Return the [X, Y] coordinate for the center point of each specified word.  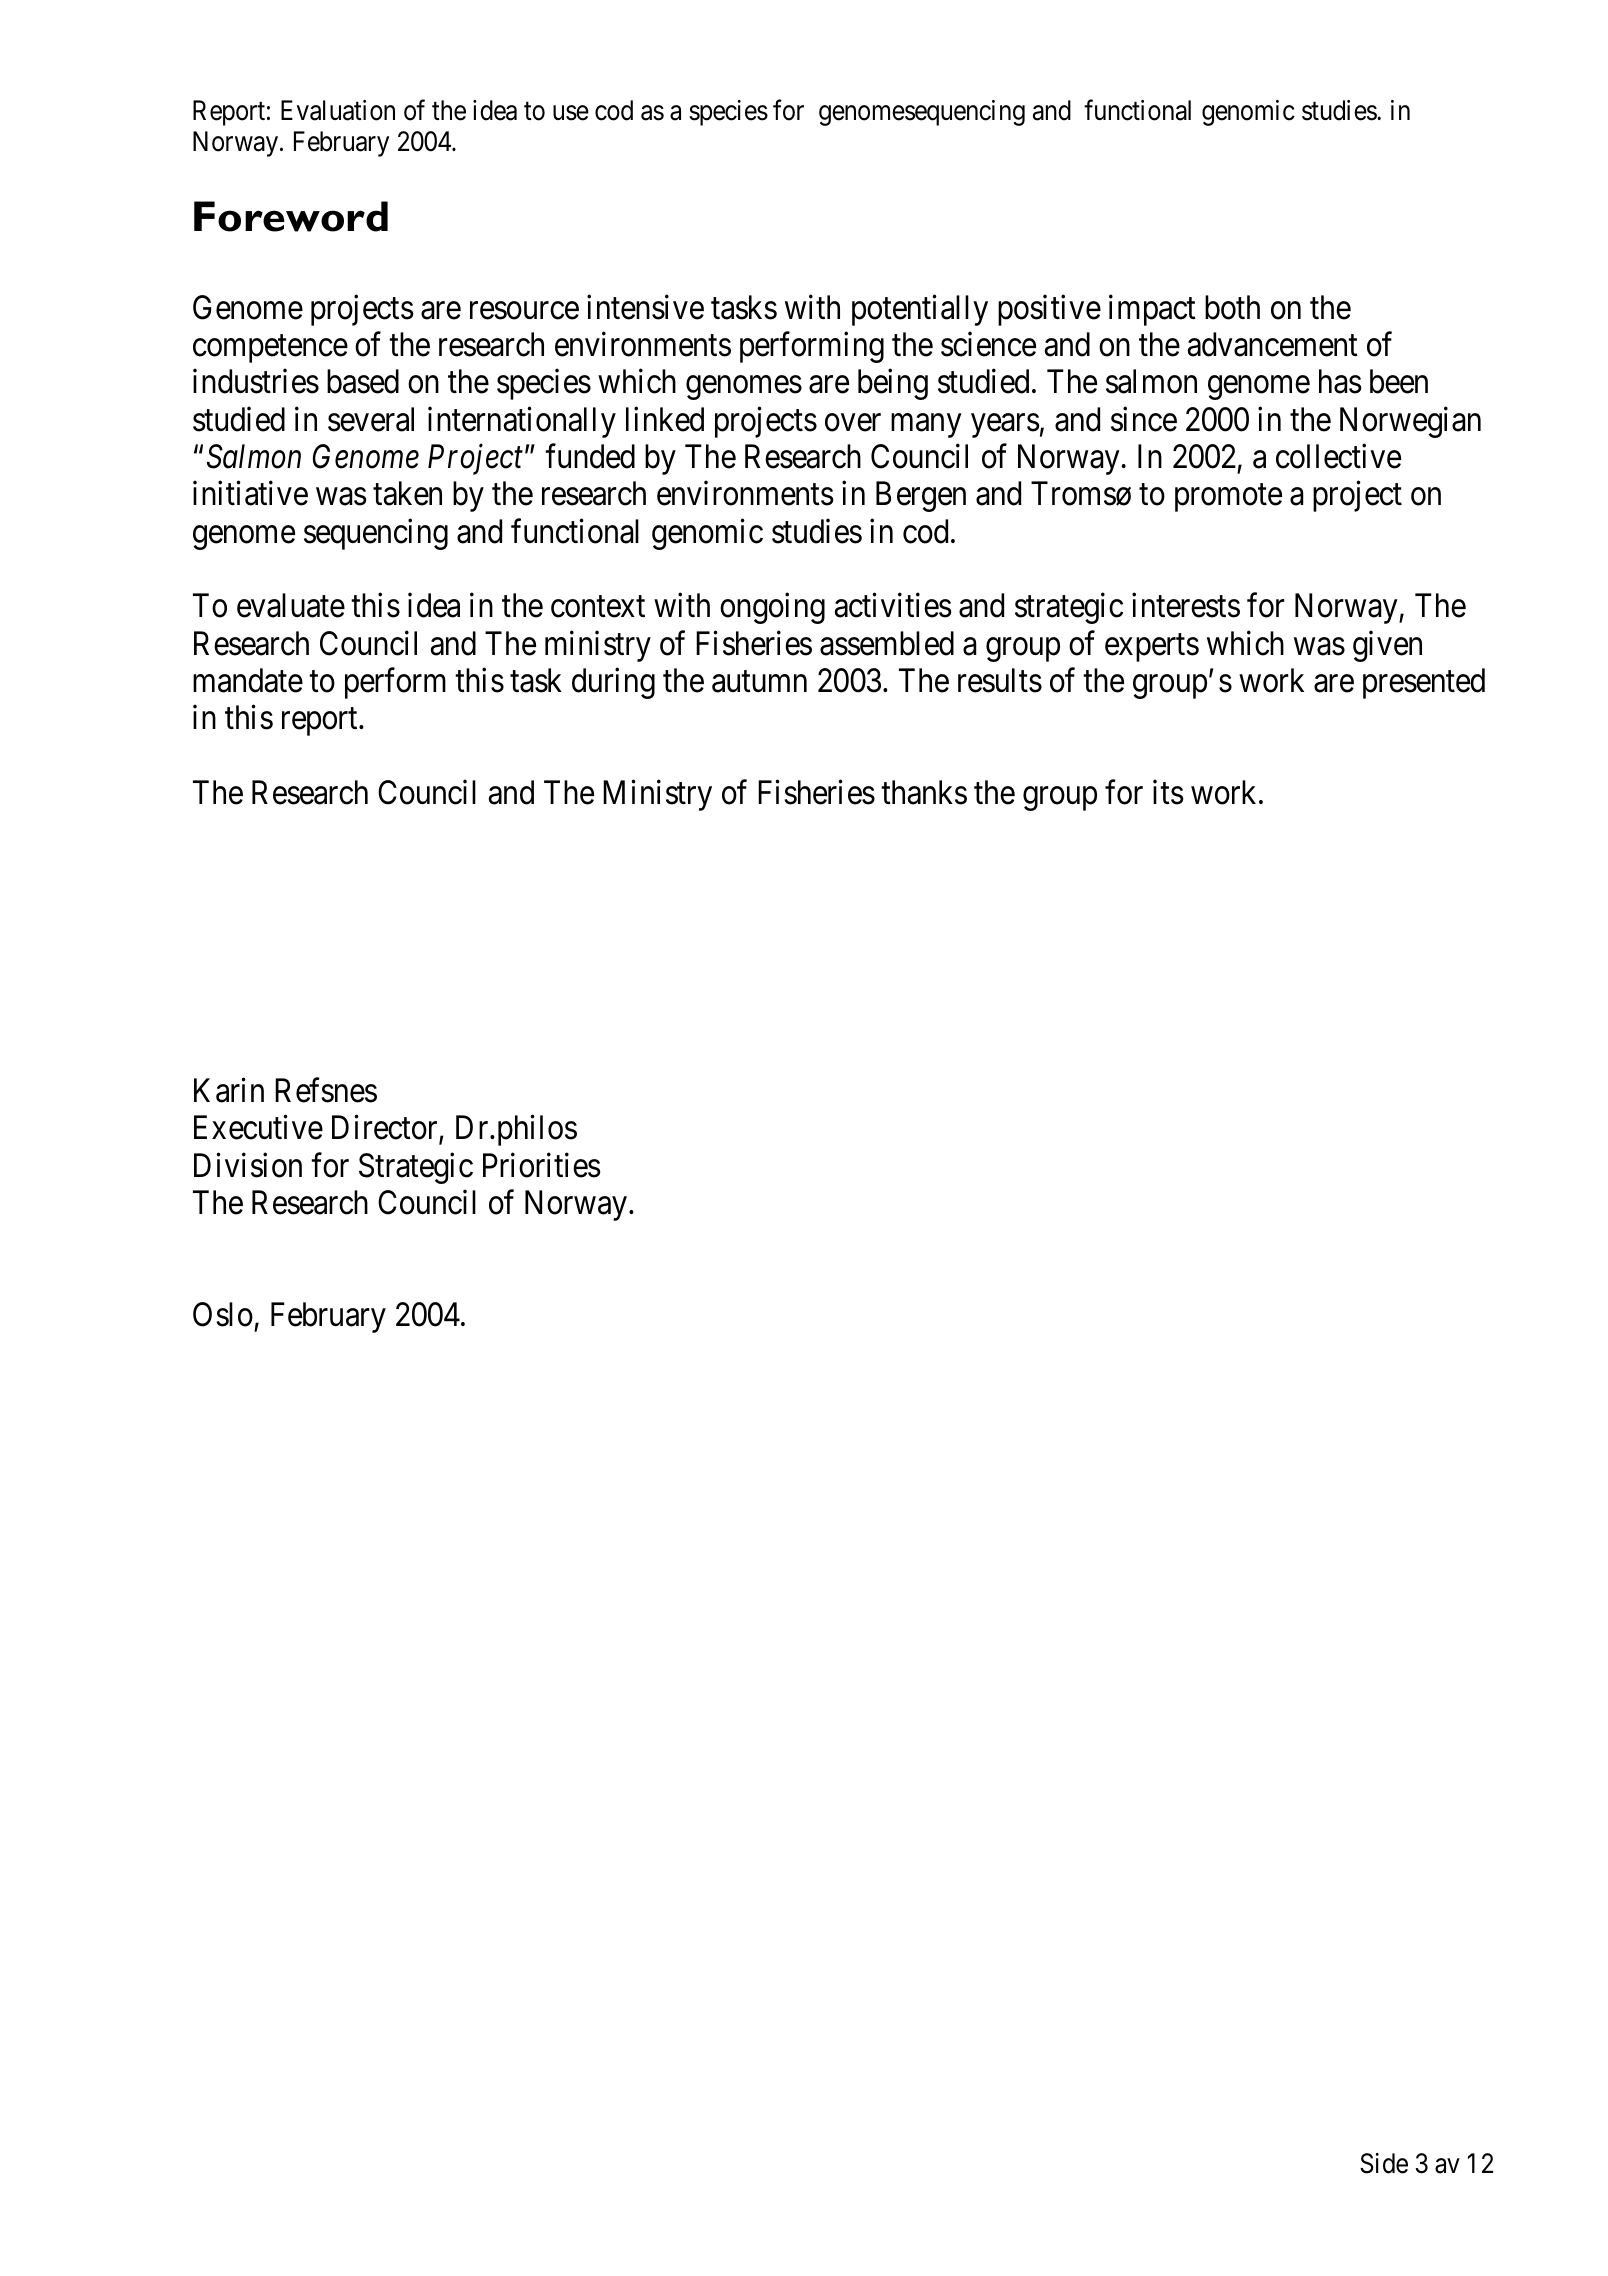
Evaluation [338, 110]
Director [386, 1129]
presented [1424, 683]
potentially [920, 310]
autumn [759, 682]
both [1232, 307]
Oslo [223, 1314]
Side [1384, 2163]
